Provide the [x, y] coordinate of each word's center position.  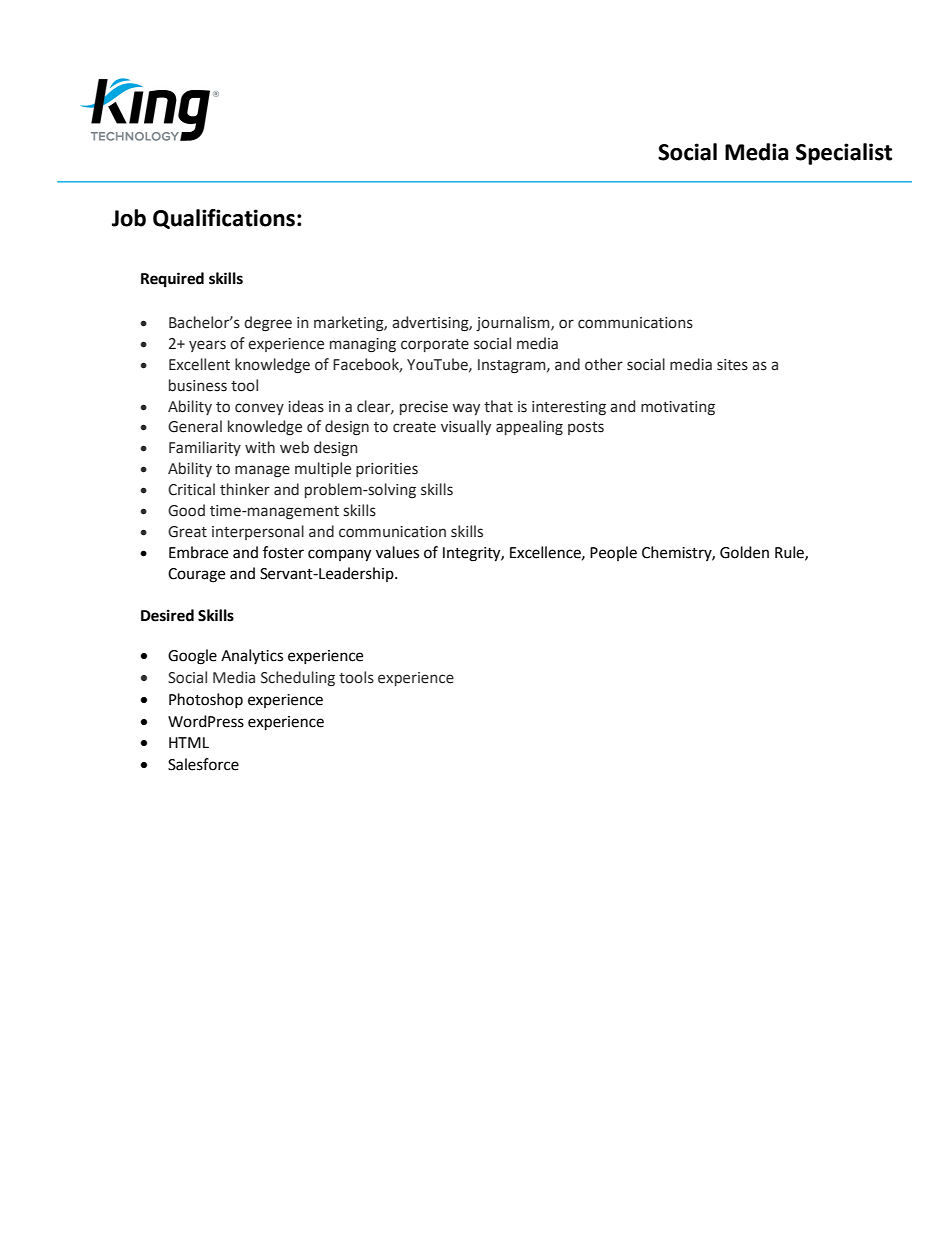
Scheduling [298, 678]
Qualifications [224, 219]
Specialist [844, 154]
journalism [514, 323]
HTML [189, 742]
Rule [790, 553]
